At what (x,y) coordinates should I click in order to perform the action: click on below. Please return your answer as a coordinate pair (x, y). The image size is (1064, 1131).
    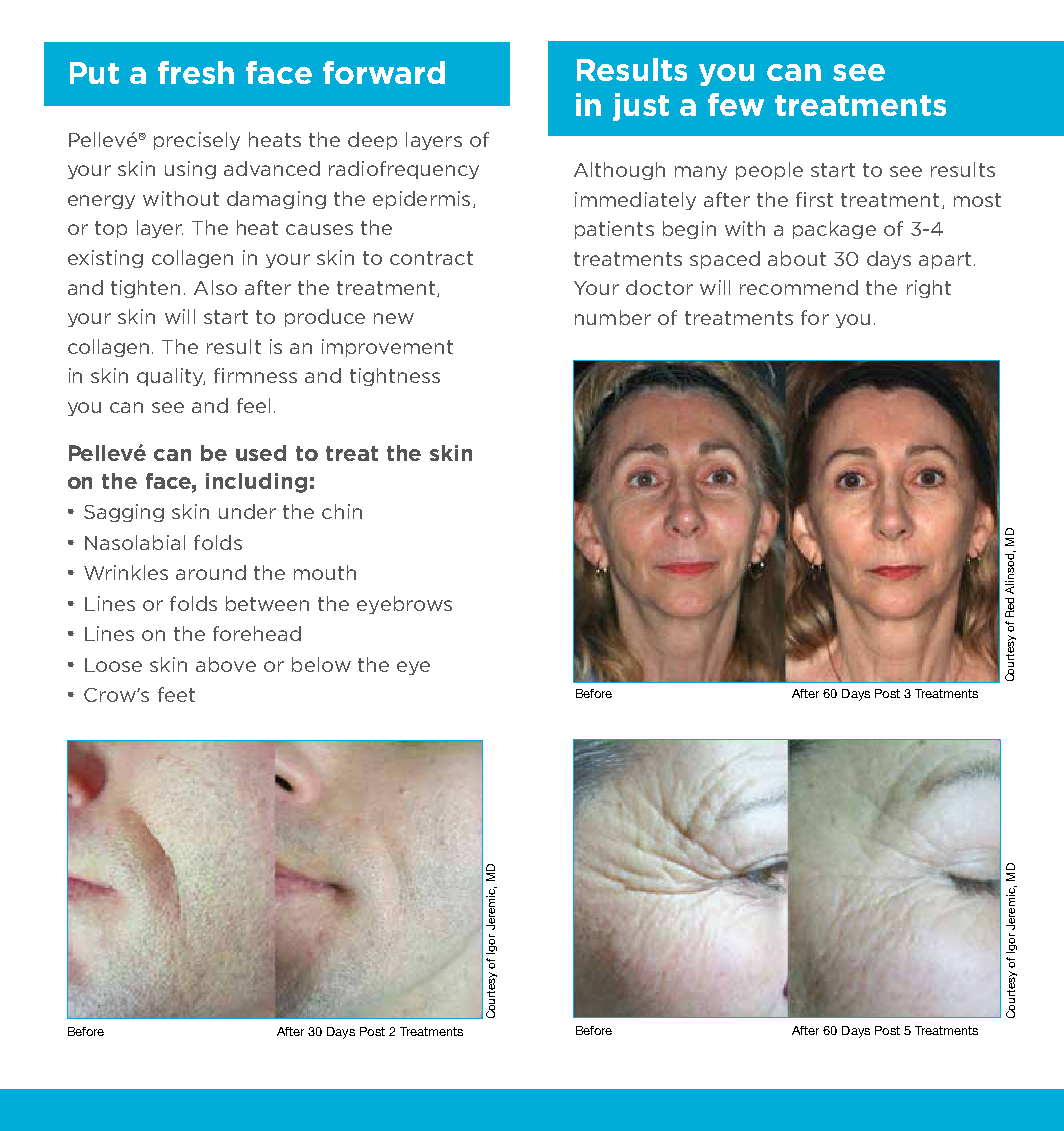
    Looking at the image, I should click on (321, 664).
